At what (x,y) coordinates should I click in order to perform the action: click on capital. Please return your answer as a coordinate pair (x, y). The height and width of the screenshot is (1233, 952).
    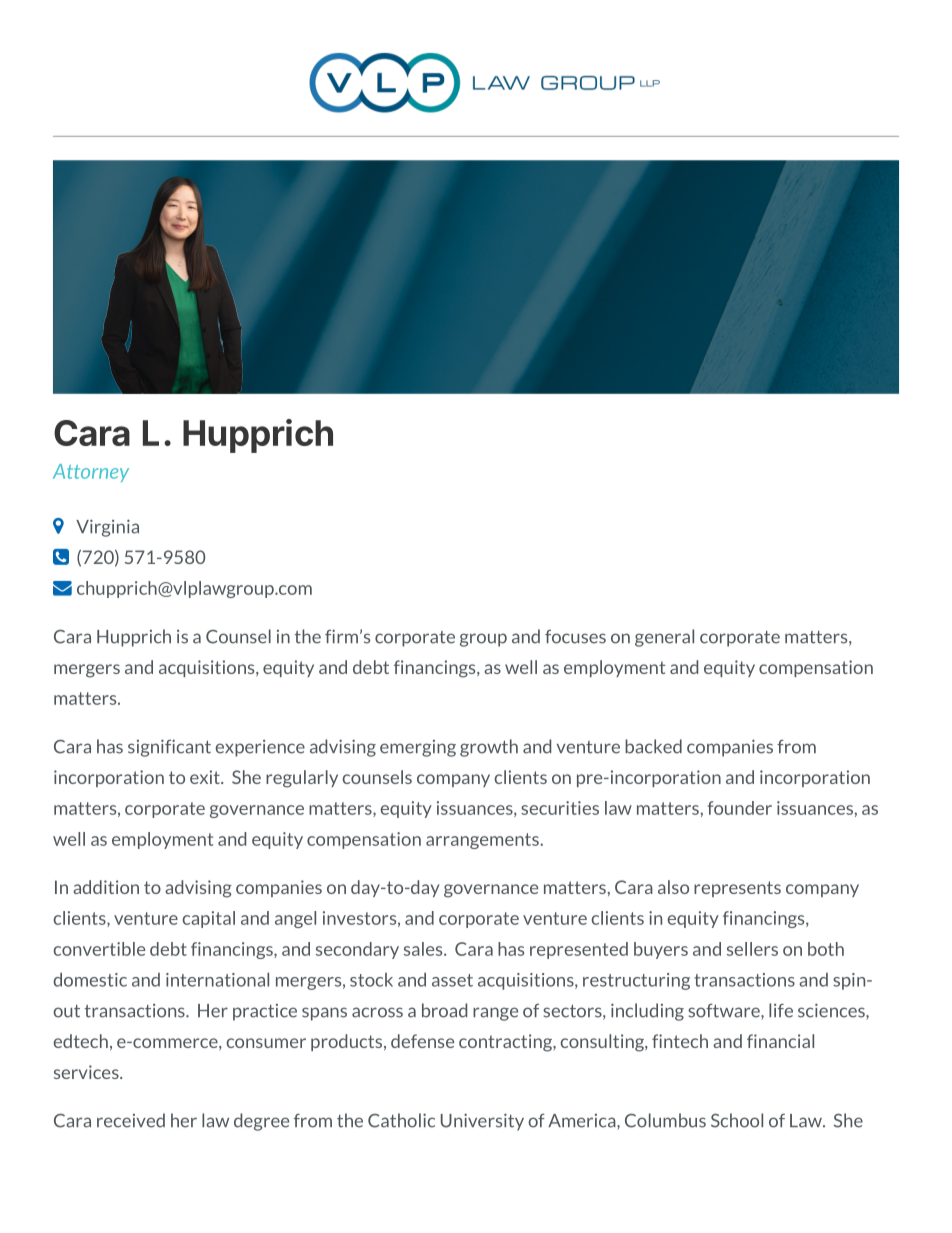
    Looking at the image, I should click on (209, 919).
